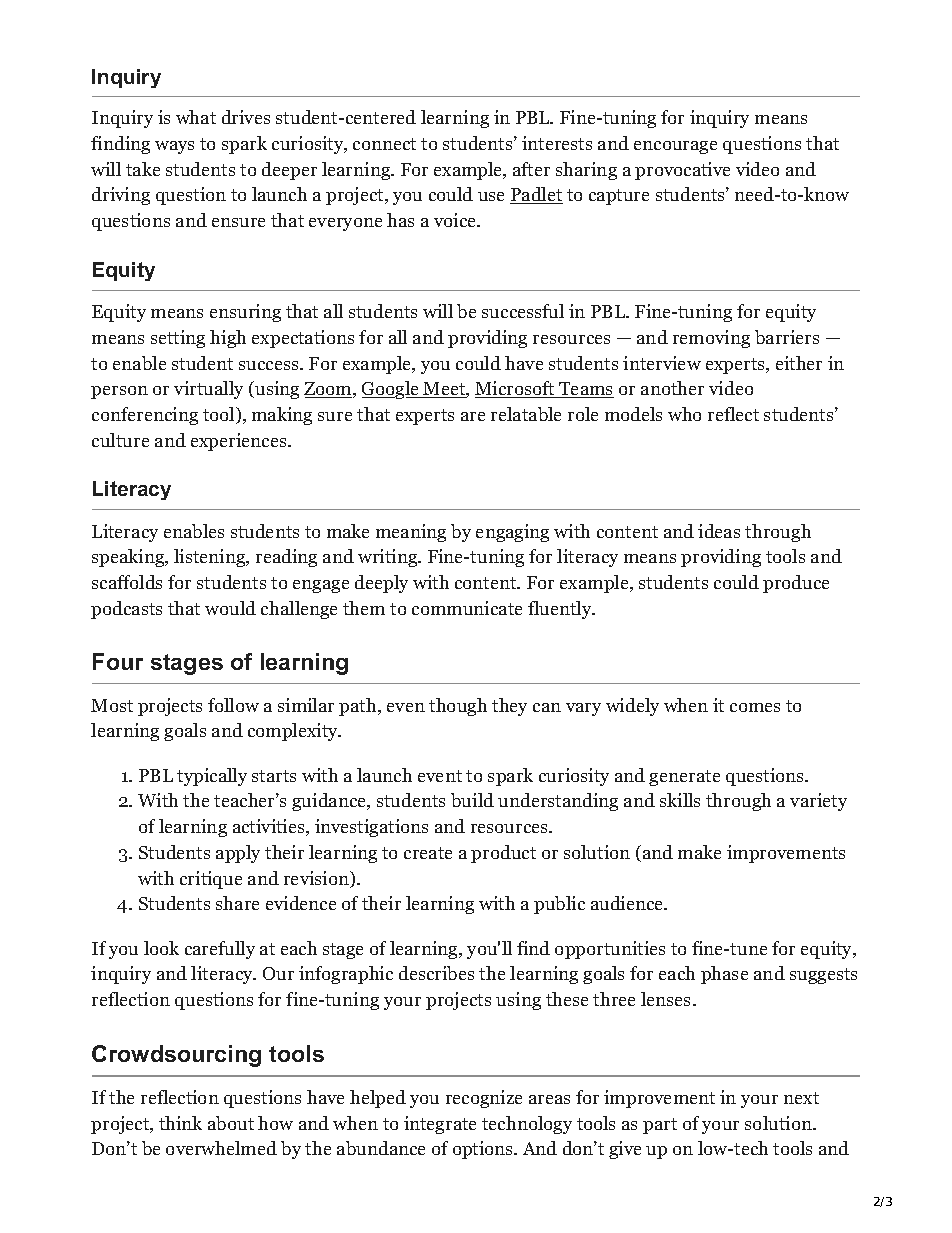 The height and width of the page is (1233, 952). I want to click on ways, so click(174, 147).
